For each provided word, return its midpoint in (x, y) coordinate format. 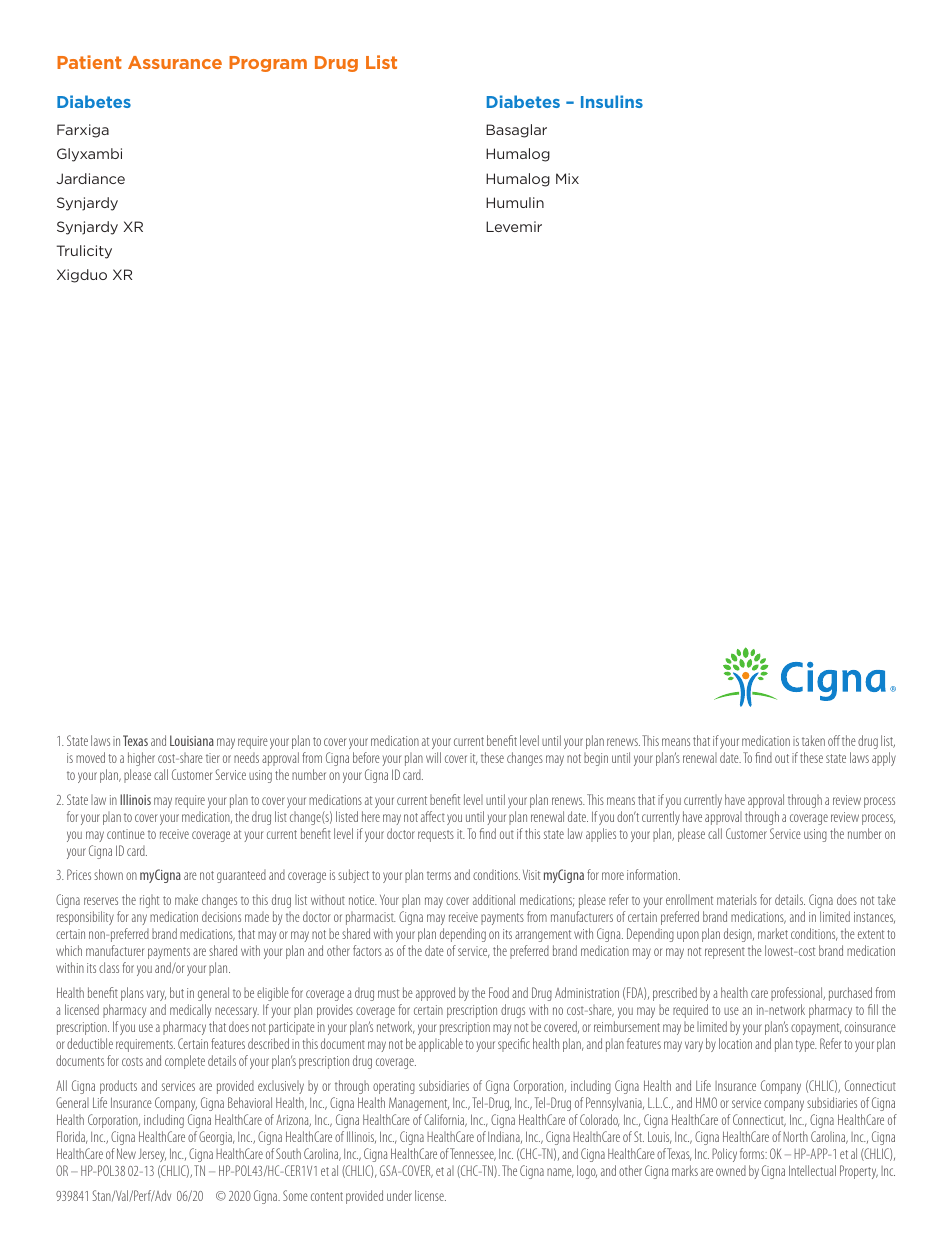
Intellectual (812, 1170)
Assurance (175, 62)
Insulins (612, 101)
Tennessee (473, 1154)
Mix (567, 178)
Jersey (152, 1155)
